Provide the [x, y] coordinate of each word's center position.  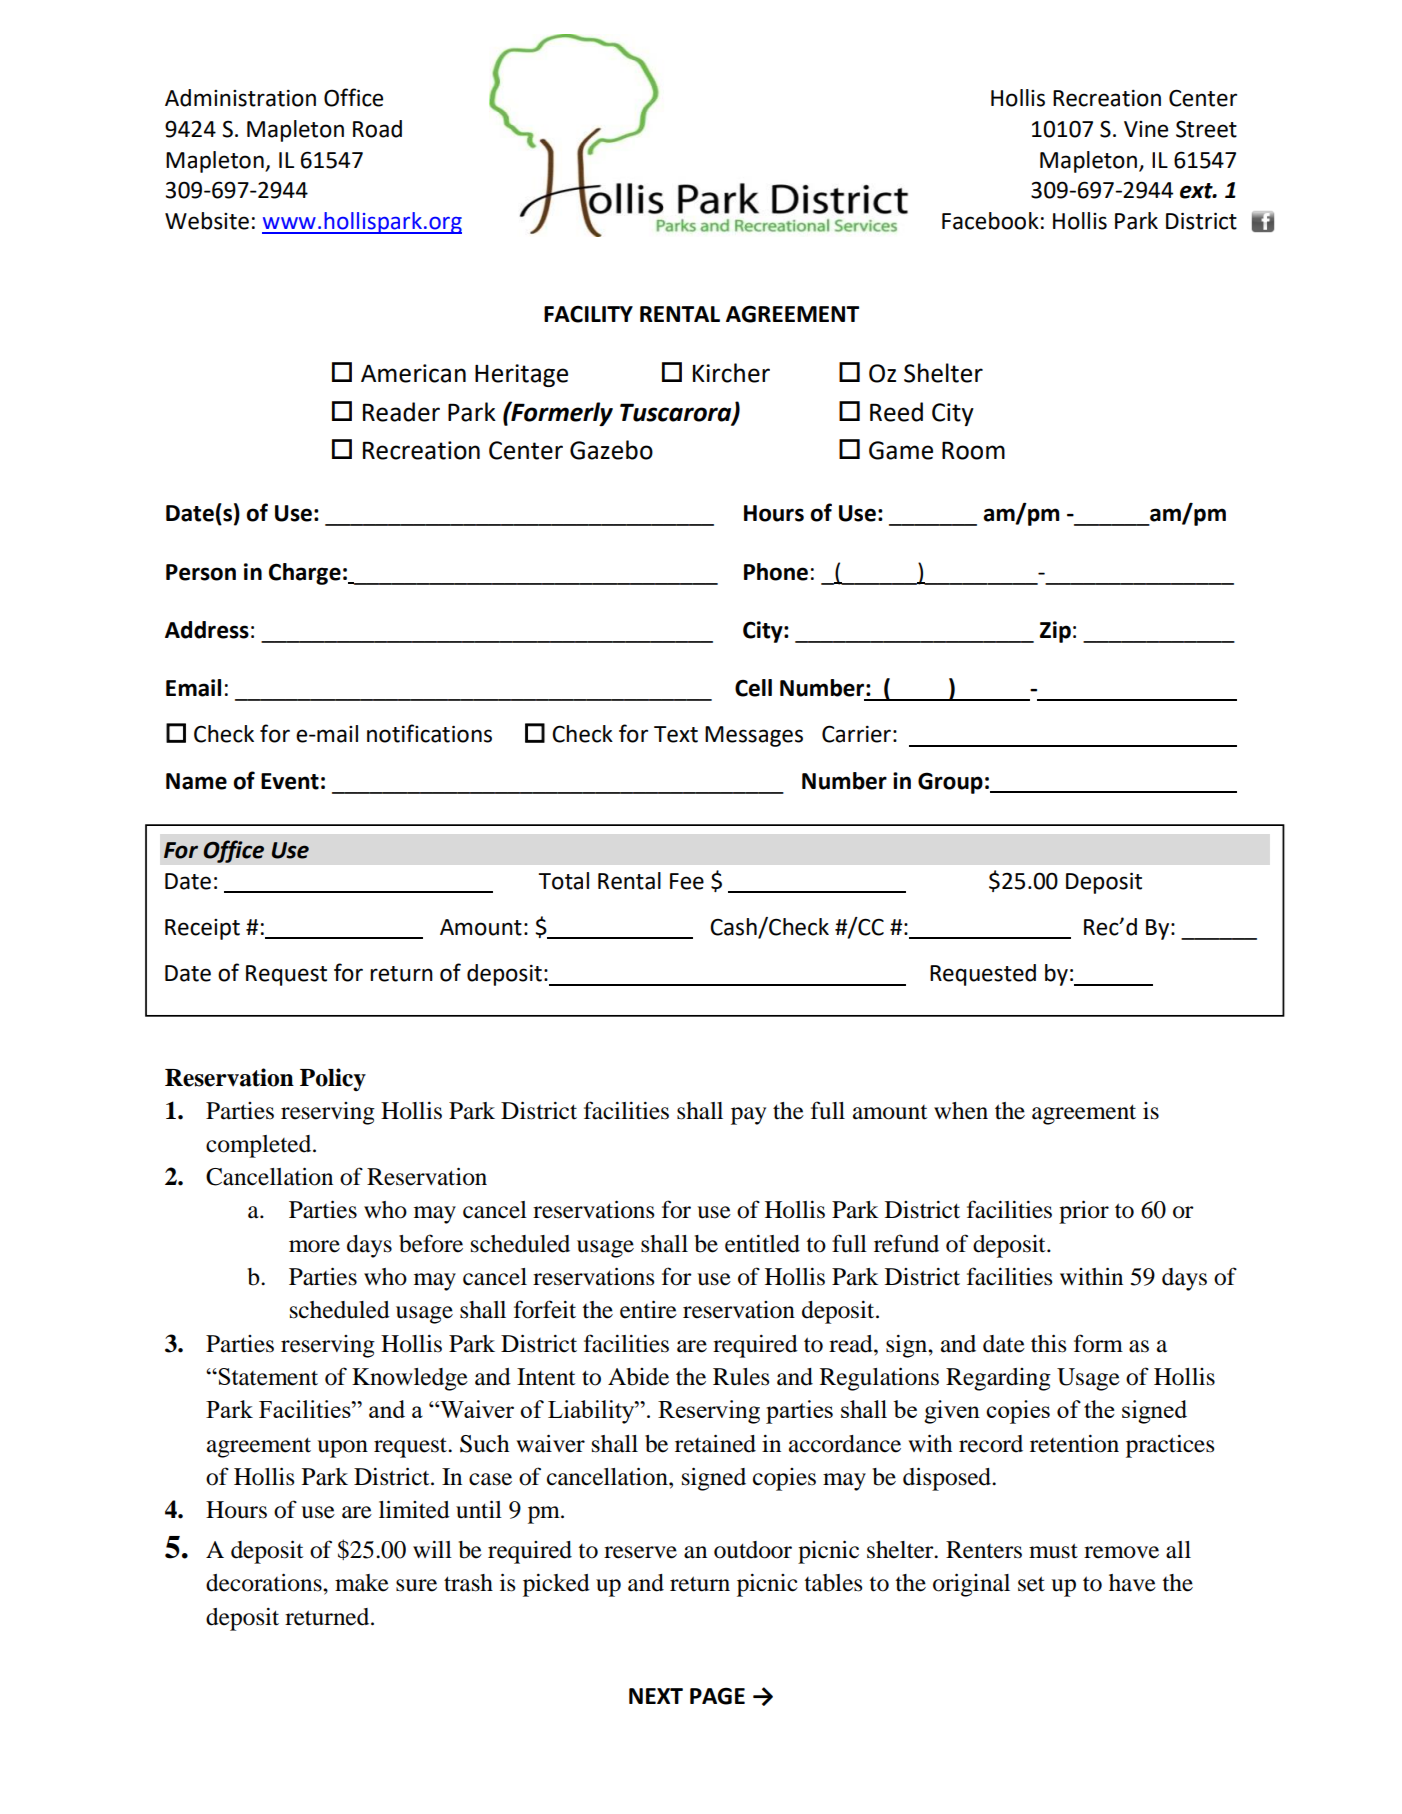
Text [676, 734]
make [362, 1583]
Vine [1146, 129]
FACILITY [588, 314]
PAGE [717, 1696]
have [1132, 1583]
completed [260, 1146]
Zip [1055, 632]
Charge [305, 574]
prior [1084, 1212]
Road [377, 129]
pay [748, 1116]
